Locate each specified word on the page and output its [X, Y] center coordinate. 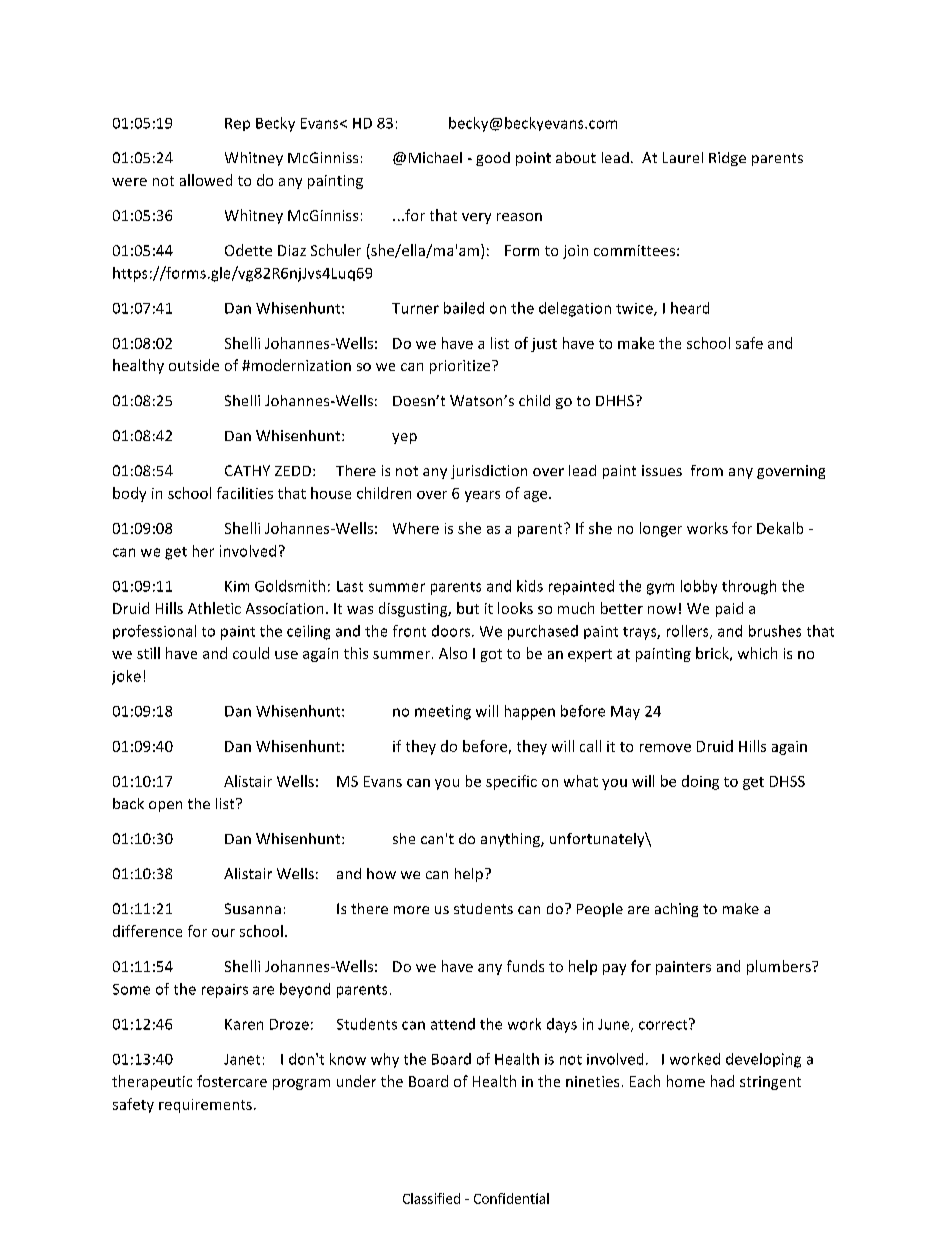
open [165, 806]
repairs [225, 991]
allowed [206, 180]
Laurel [683, 157]
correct [664, 1024]
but [468, 608]
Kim [237, 586]
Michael [435, 157]
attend [453, 1024]
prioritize [461, 367]
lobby [699, 587]
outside [194, 365]
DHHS [615, 400]
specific [511, 782]
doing [700, 782]
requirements [205, 1106]
